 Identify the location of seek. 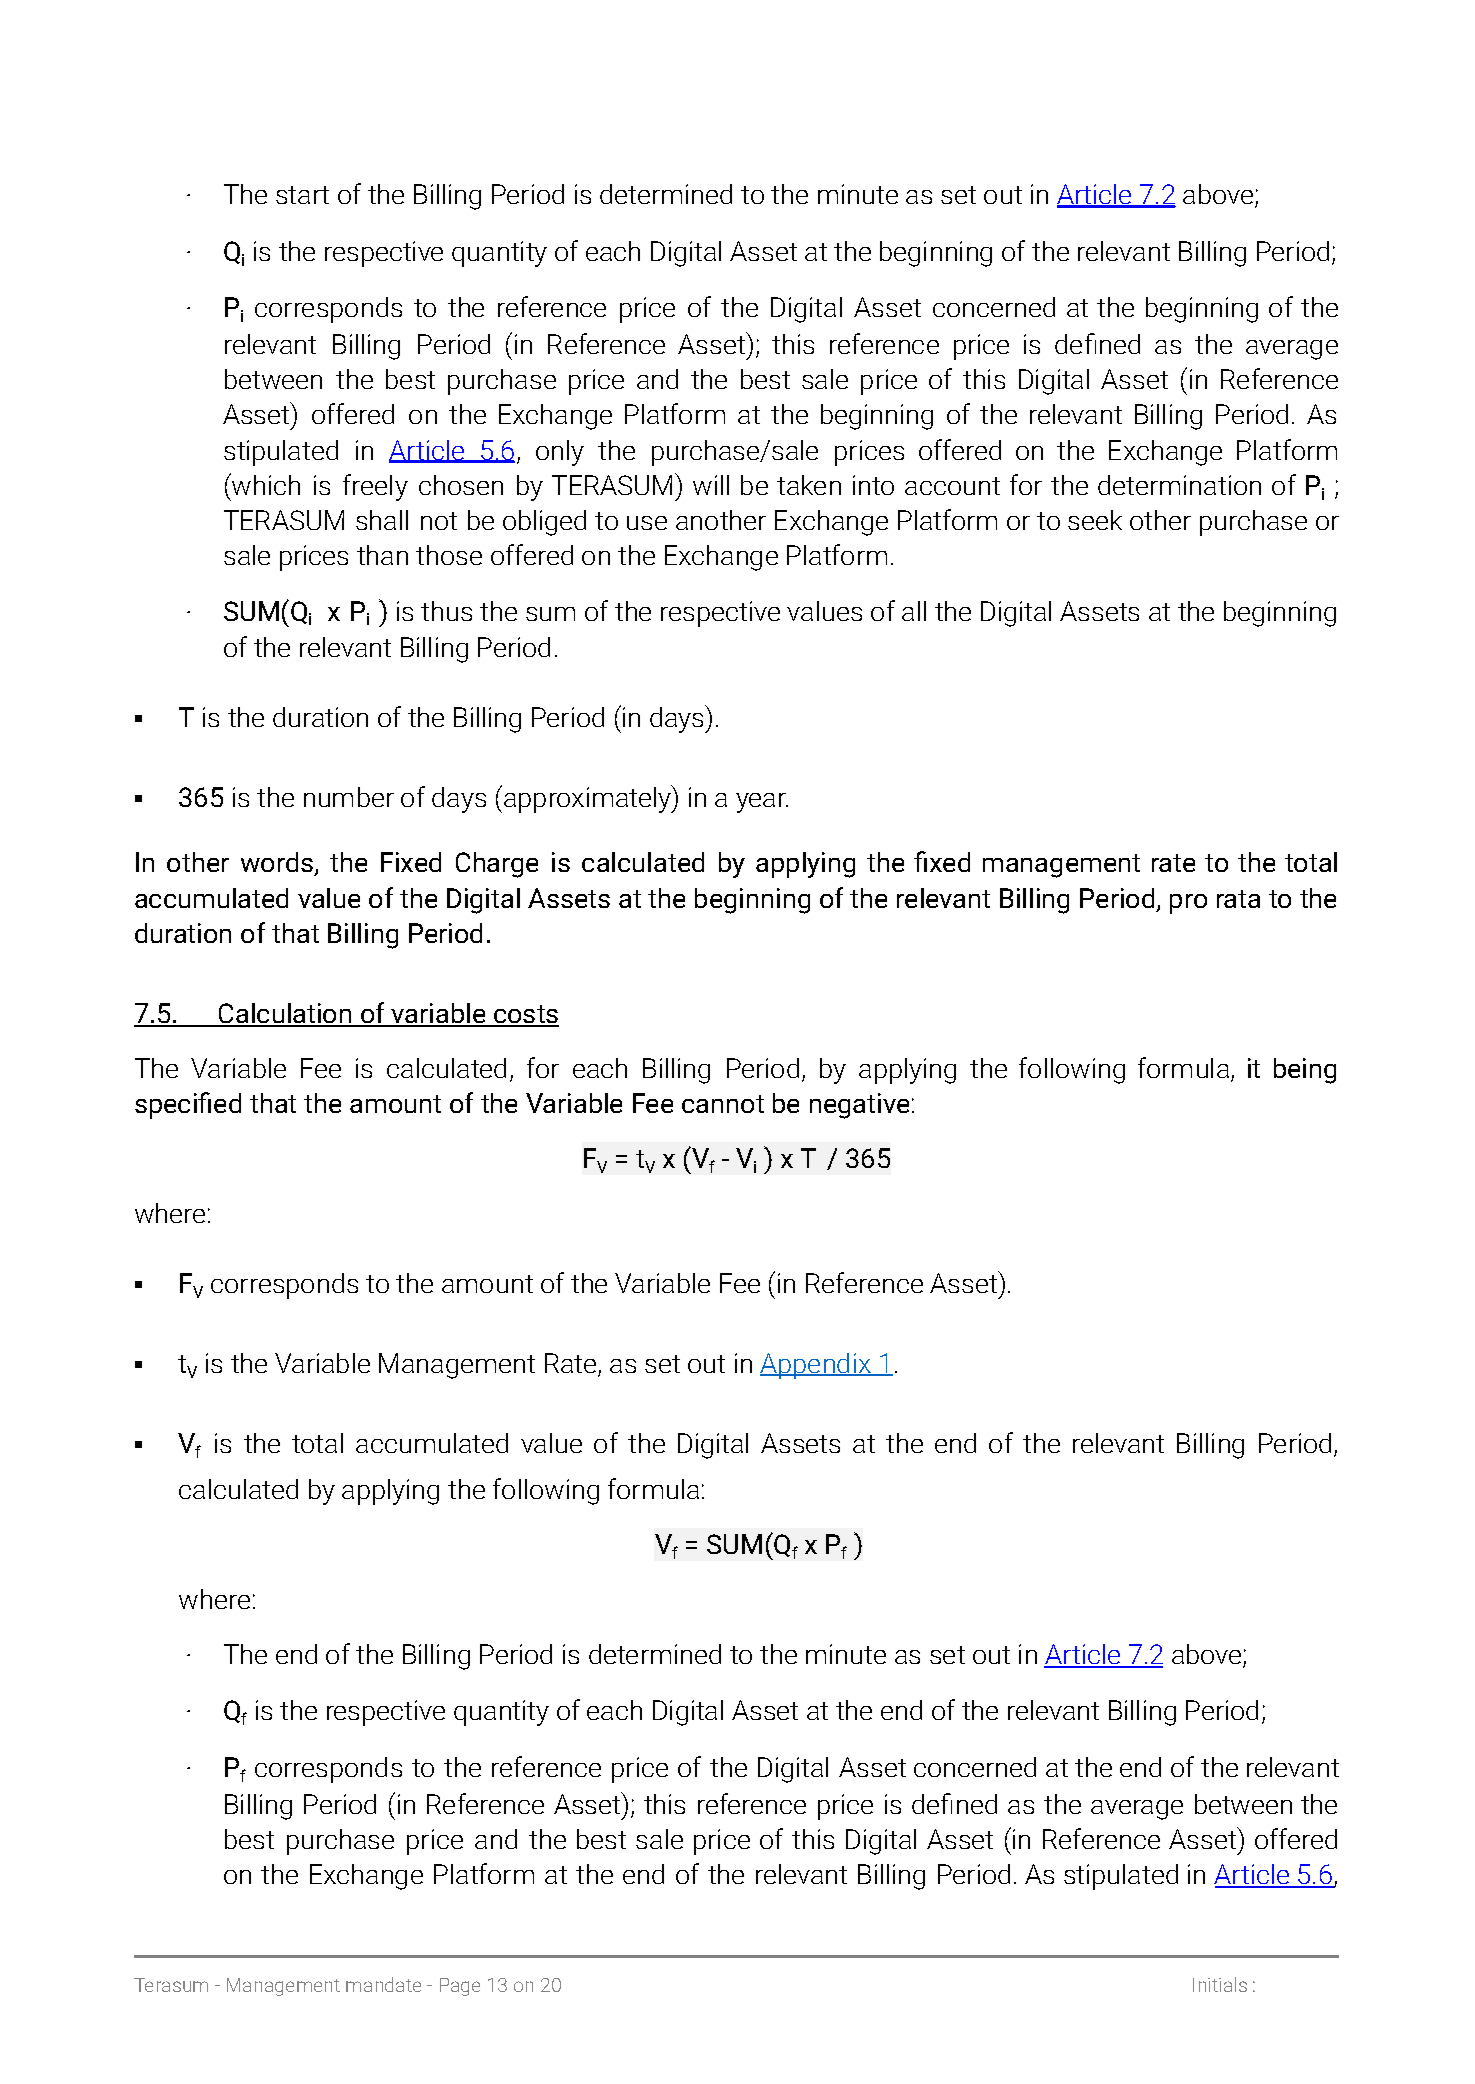
(1095, 520).
